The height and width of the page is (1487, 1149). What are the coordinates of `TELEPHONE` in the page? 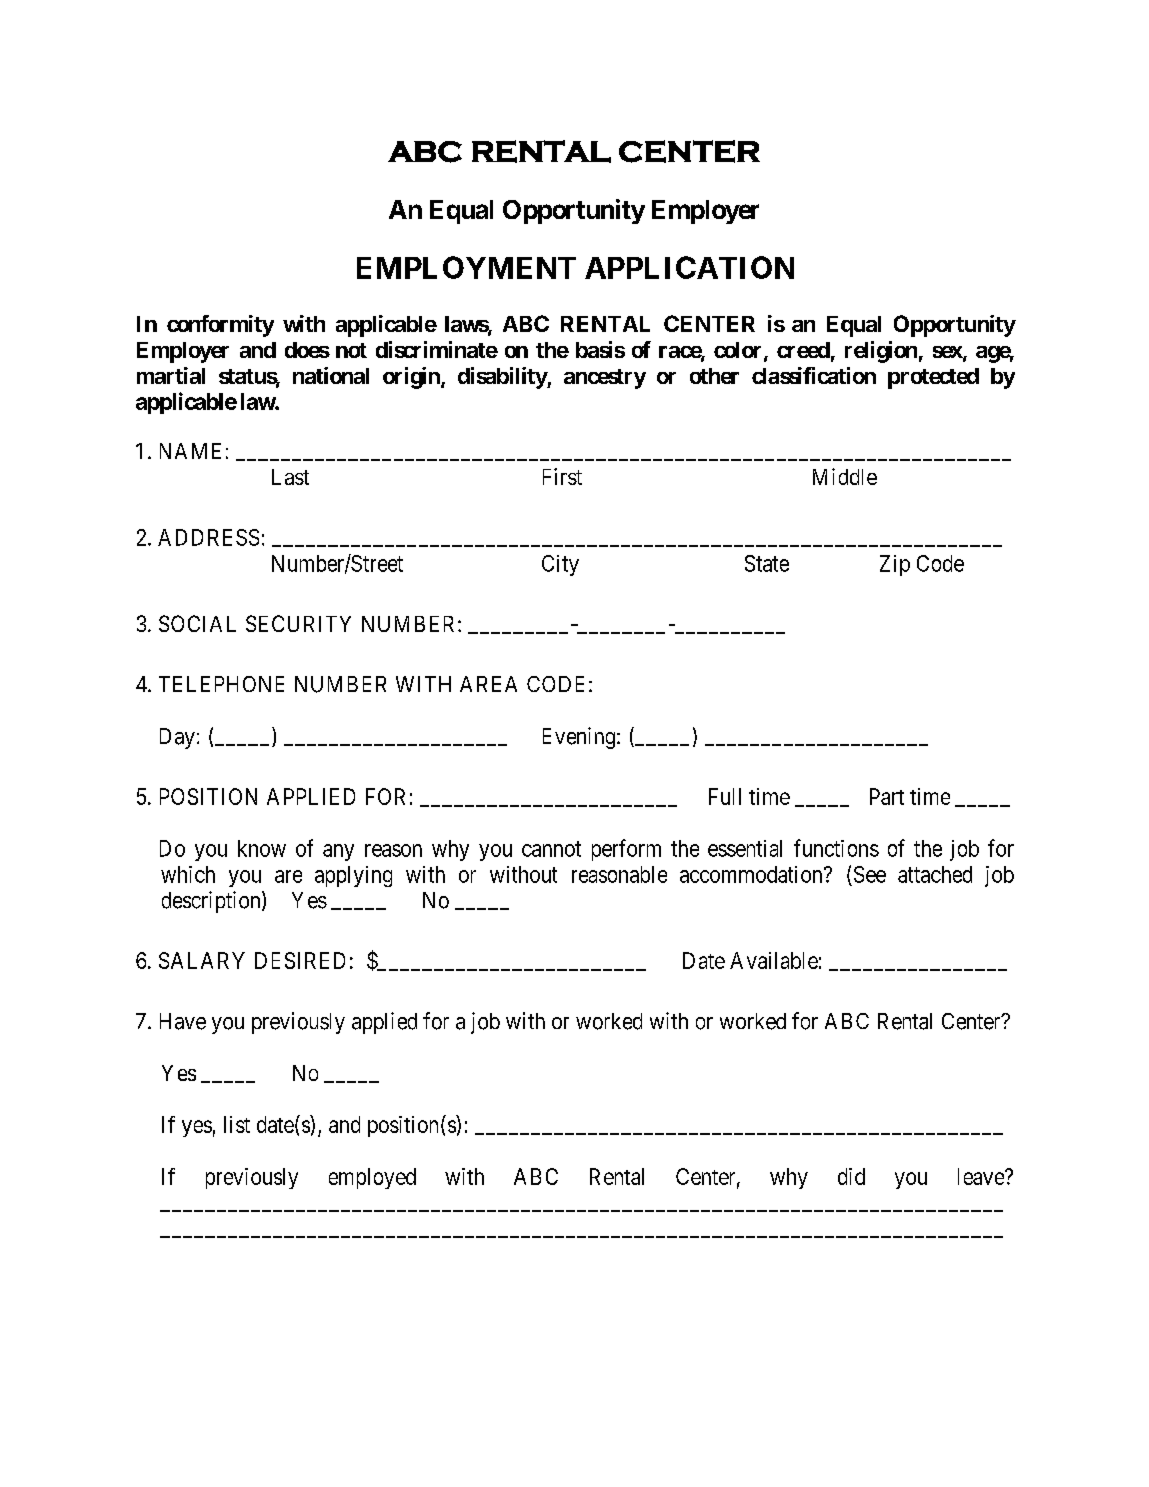 It's located at (221, 684).
